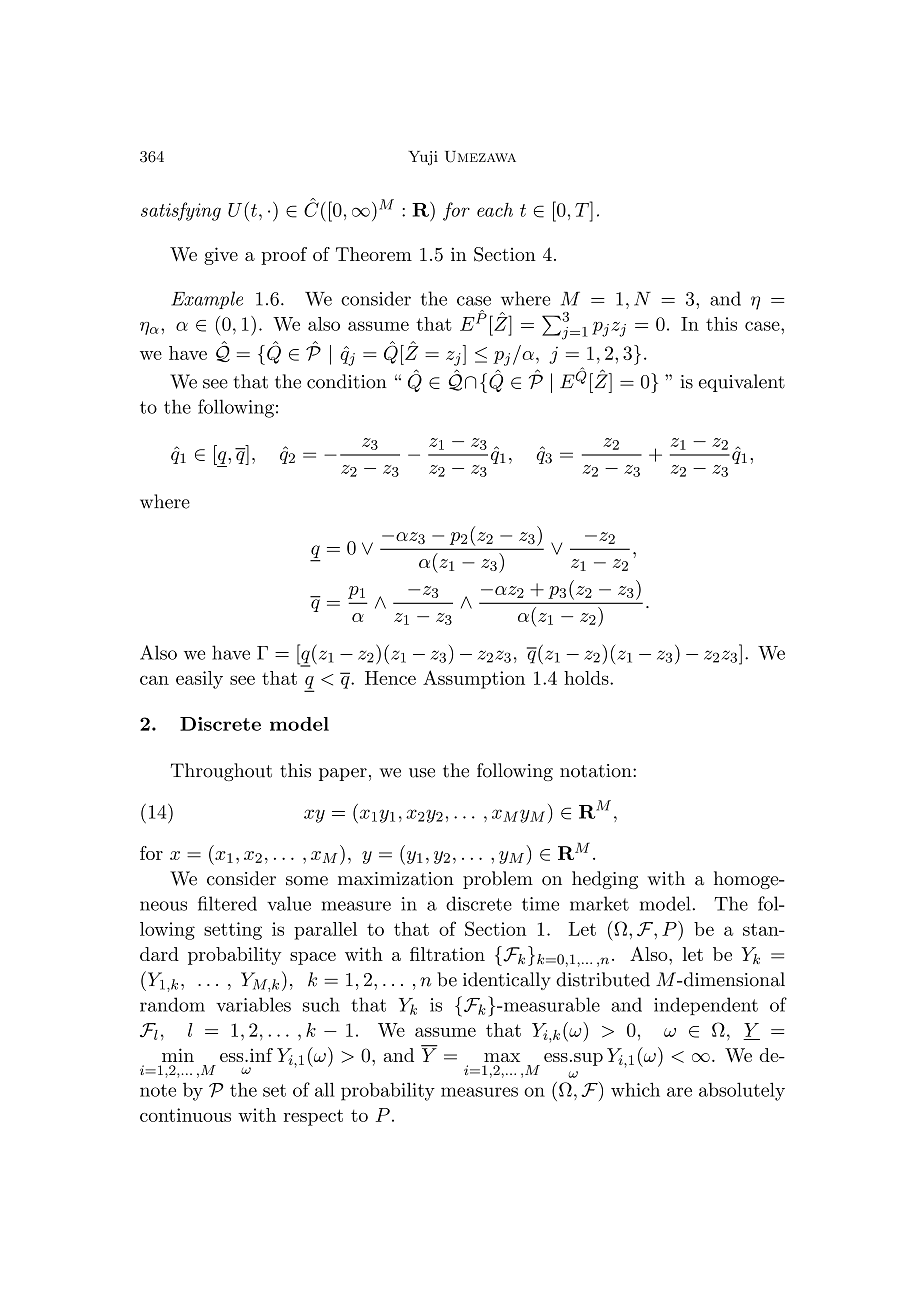 The height and width of the screenshot is (1307, 924). Describe the element at coordinates (181, 211) in the screenshot. I see `satisfying` at that location.
